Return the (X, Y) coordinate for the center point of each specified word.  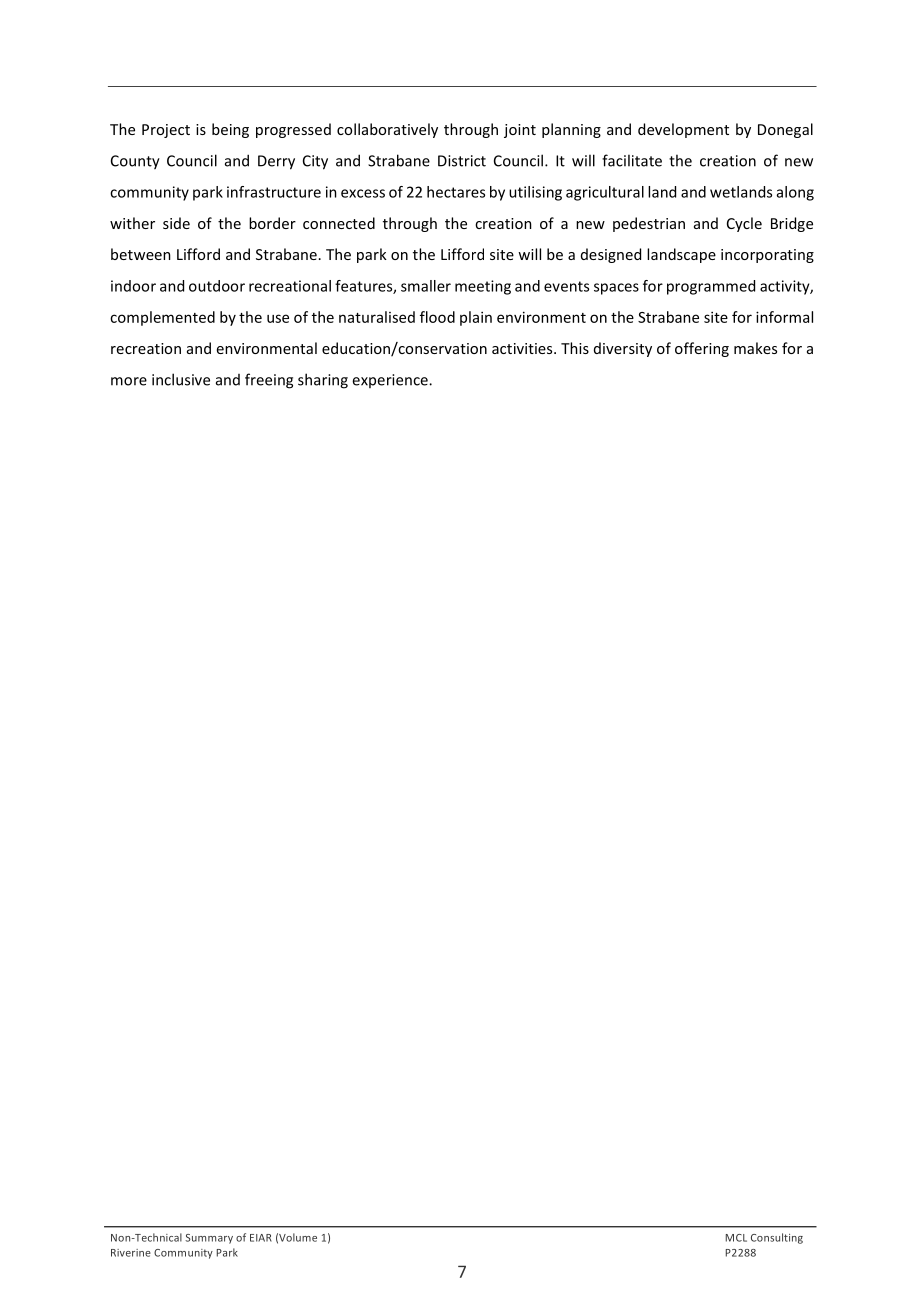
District (462, 161)
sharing (323, 381)
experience (391, 381)
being (230, 130)
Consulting (777, 1238)
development (683, 130)
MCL (736, 1238)
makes (755, 348)
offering (702, 349)
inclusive (181, 379)
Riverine (131, 1253)
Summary (209, 1239)
